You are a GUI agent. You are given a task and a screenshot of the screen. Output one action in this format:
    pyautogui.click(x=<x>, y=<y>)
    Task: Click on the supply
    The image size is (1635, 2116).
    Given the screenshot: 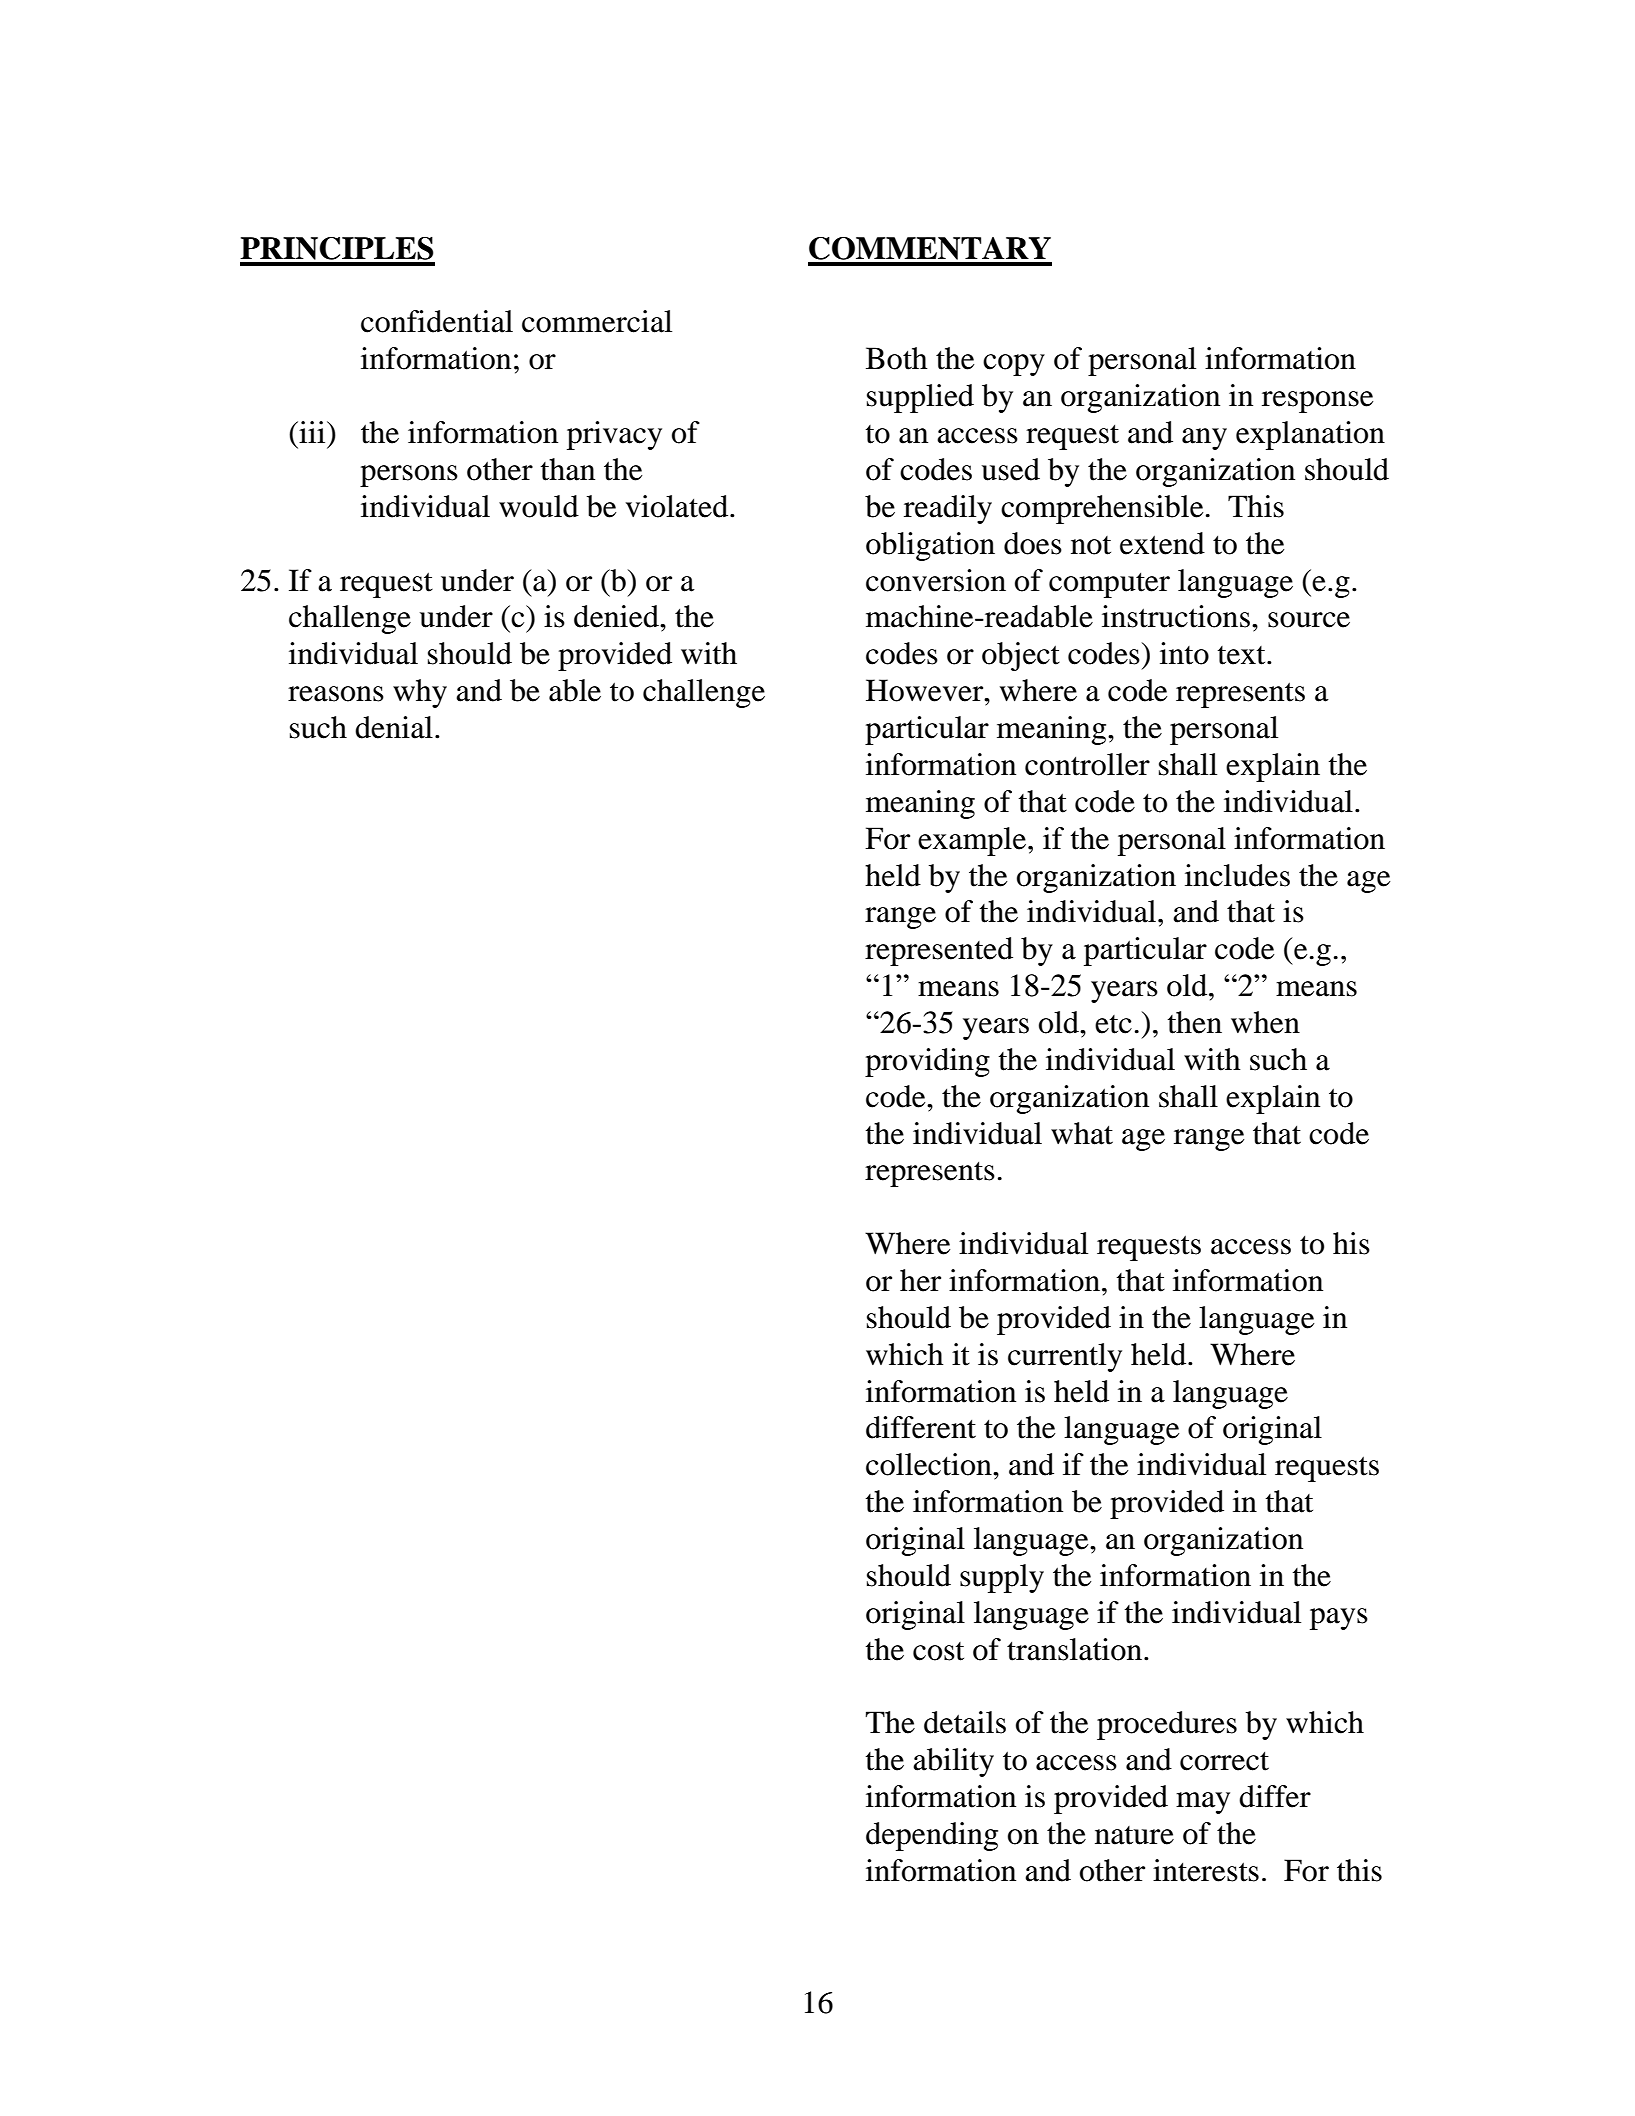 What is the action you would take?
    pyautogui.click(x=1002, y=1578)
